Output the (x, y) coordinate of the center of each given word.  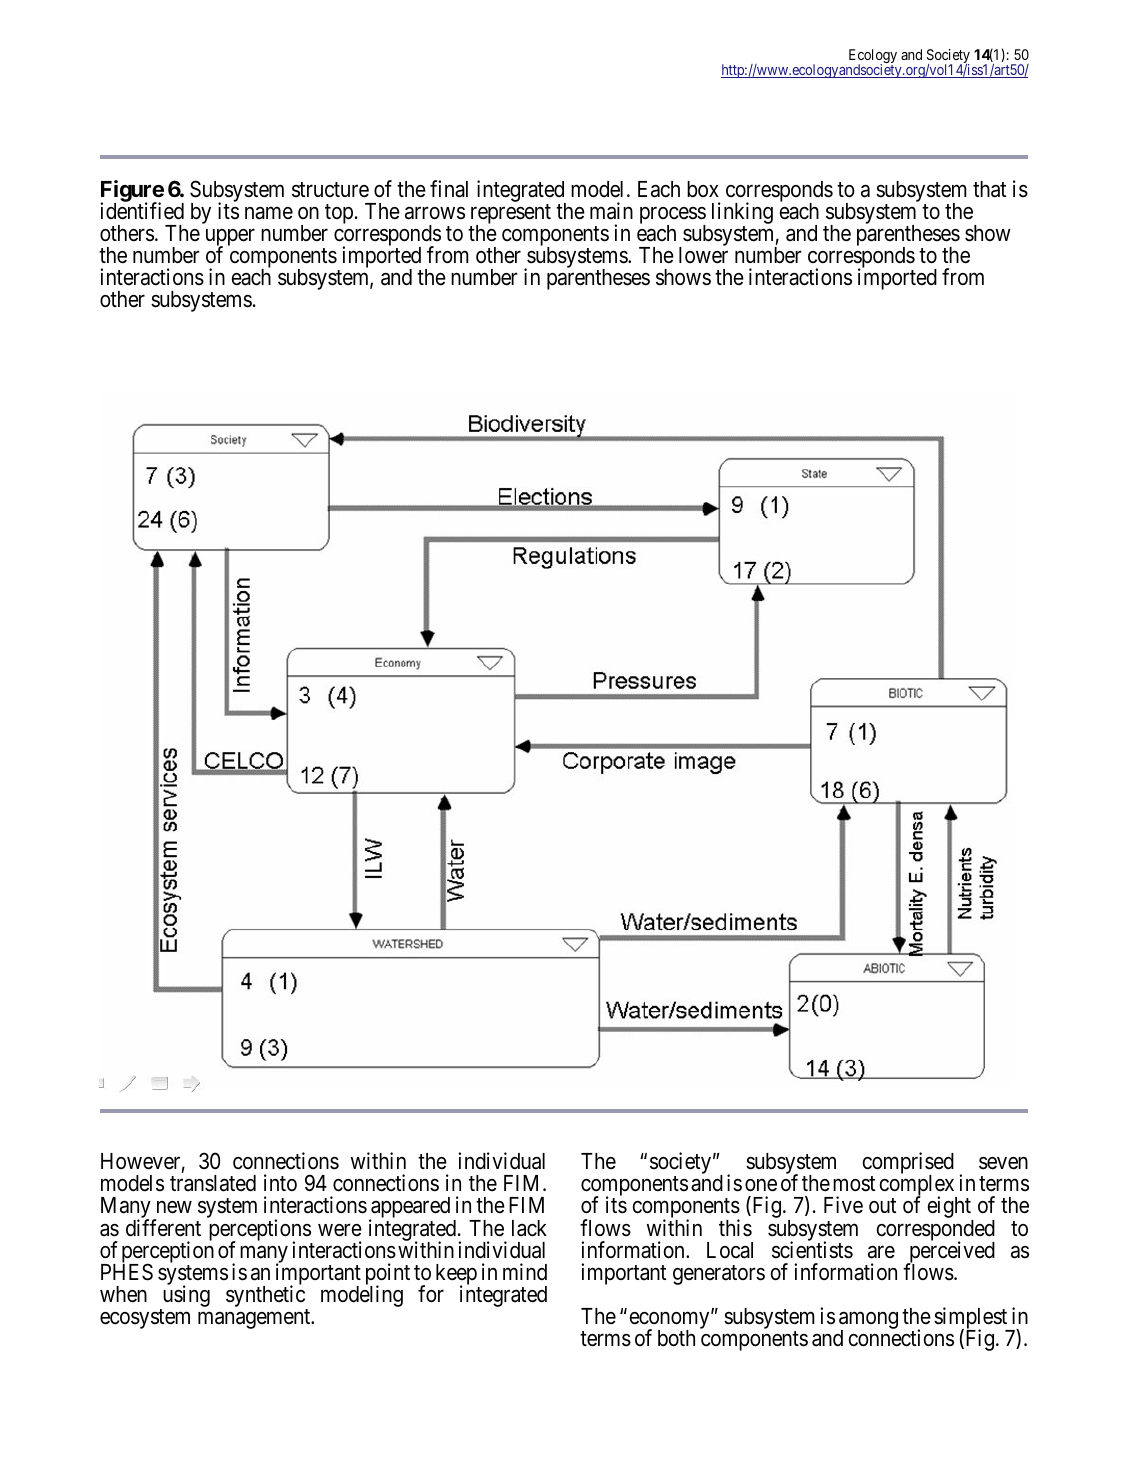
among (868, 1322)
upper (230, 239)
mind (525, 1271)
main (611, 211)
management (255, 1319)
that (989, 189)
